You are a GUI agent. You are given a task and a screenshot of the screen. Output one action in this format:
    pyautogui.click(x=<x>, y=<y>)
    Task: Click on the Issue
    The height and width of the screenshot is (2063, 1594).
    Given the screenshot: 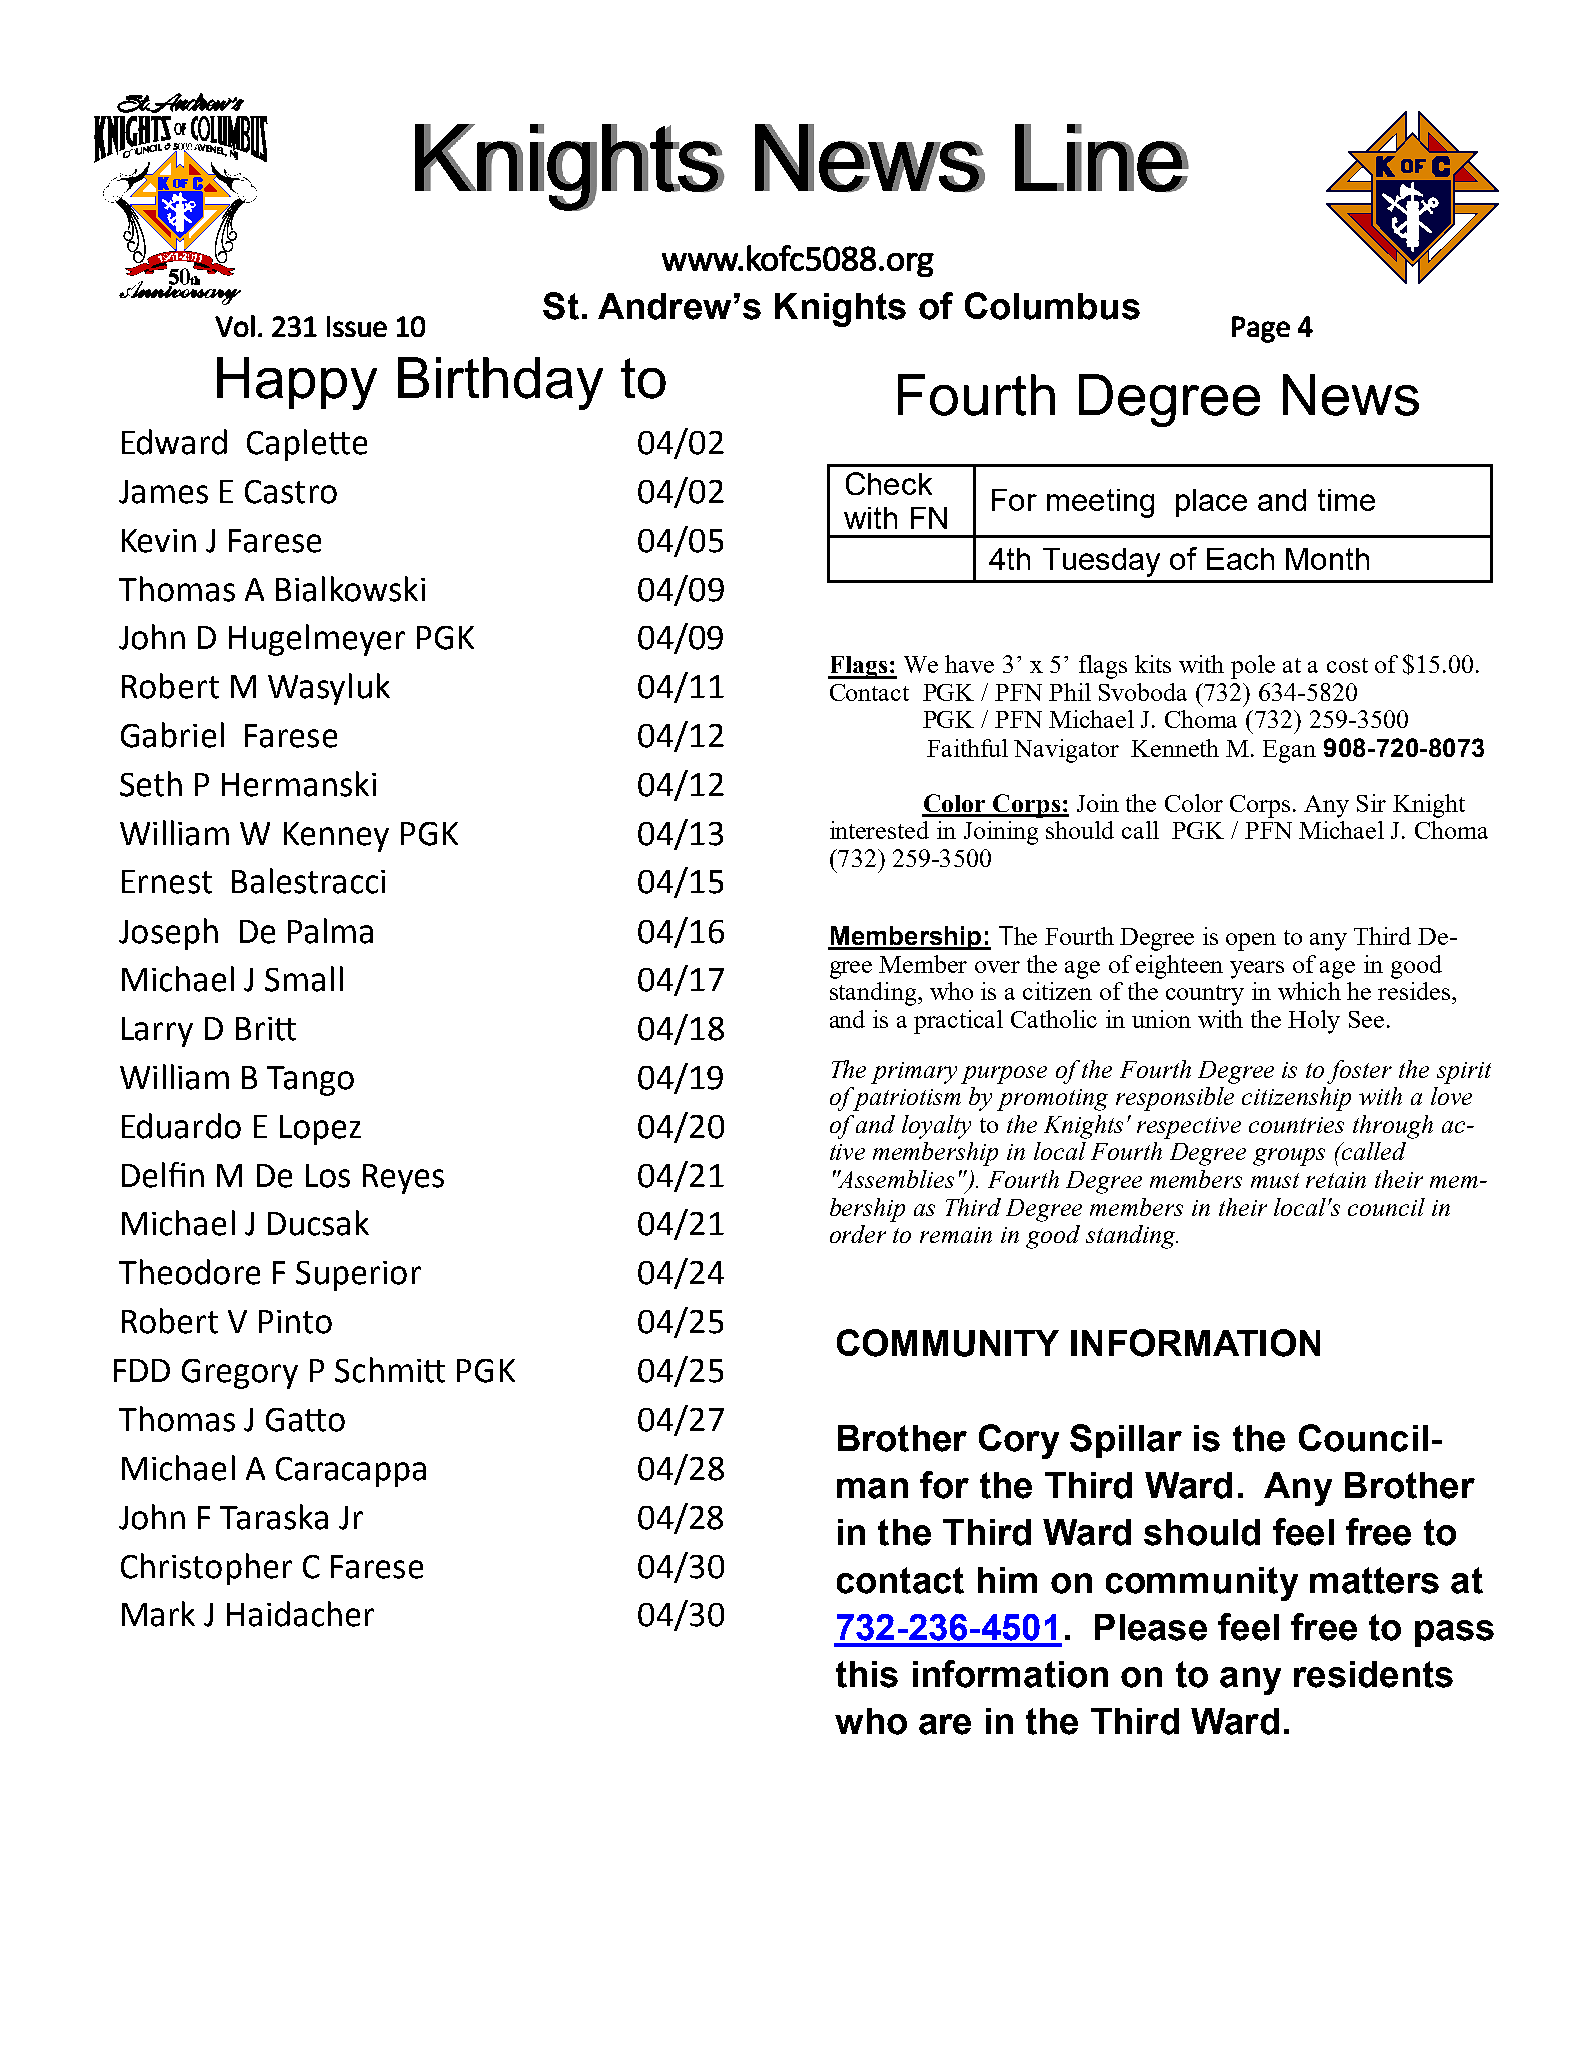 What is the action you would take?
    pyautogui.click(x=357, y=326)
